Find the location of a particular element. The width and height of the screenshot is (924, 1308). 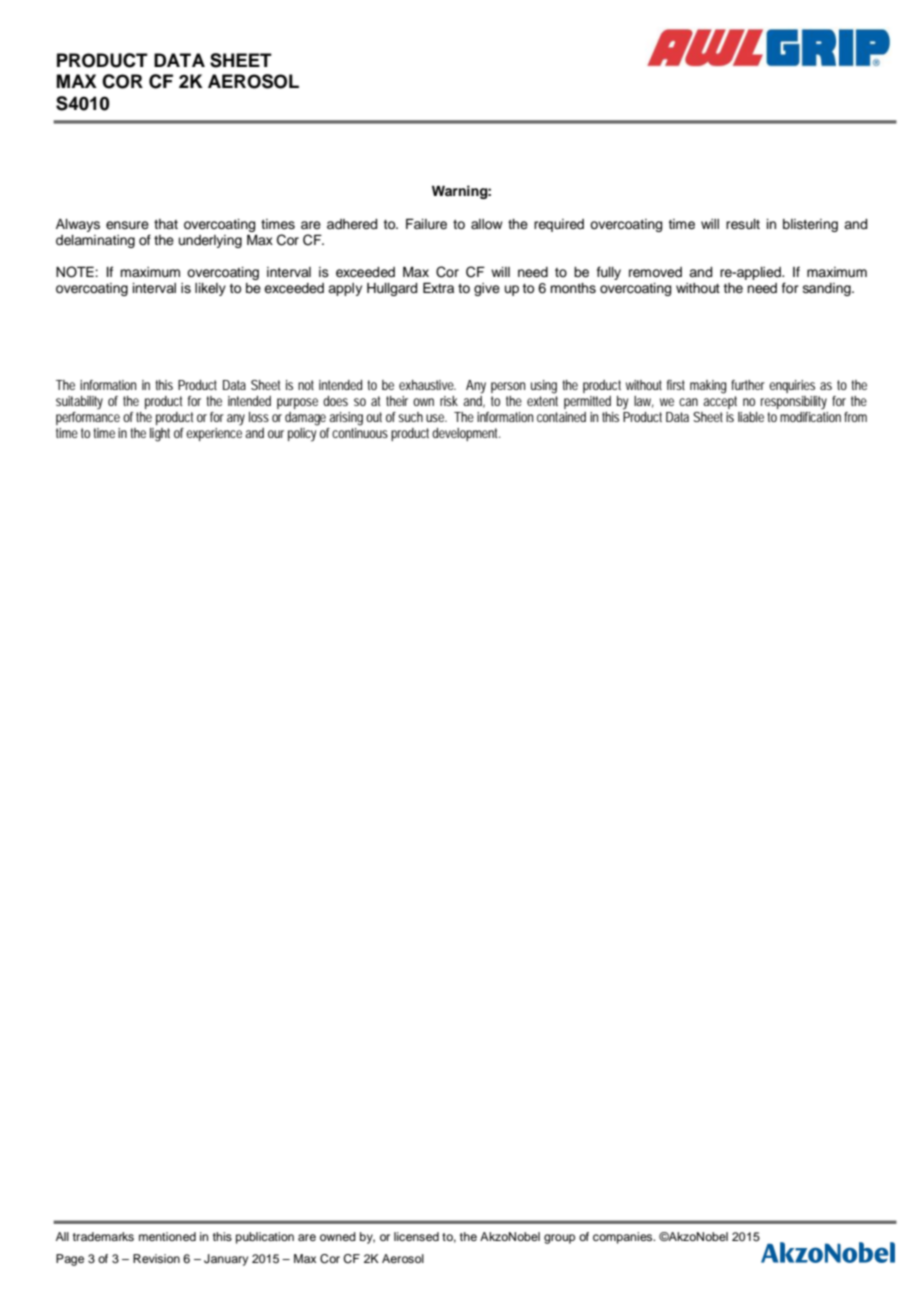

group is located at coordinates (559, 1239).
